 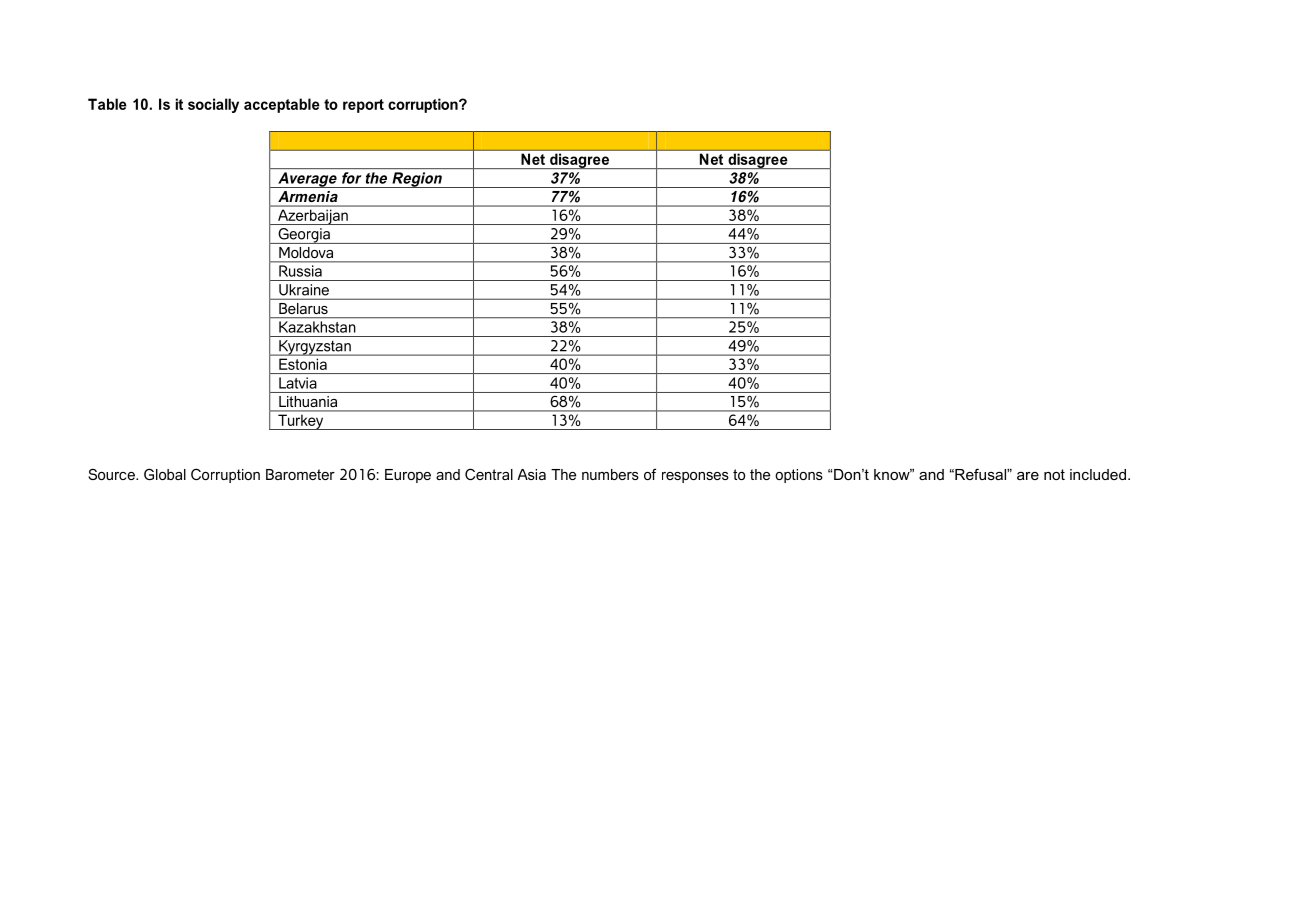 I want to click on numbers, so click(x=610, y=474).
